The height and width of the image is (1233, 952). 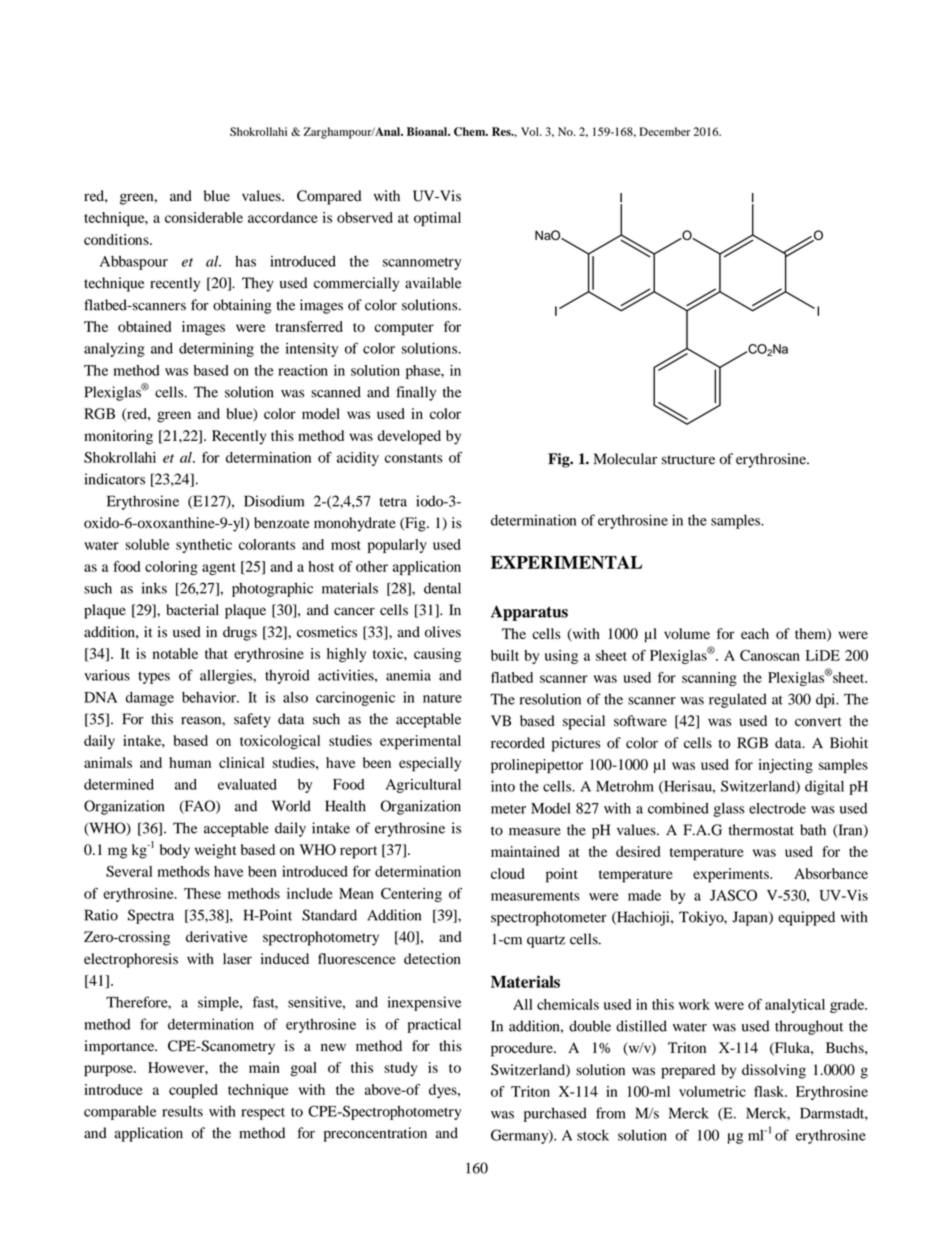 I want to click on finally, so click(x=416, y=393).
